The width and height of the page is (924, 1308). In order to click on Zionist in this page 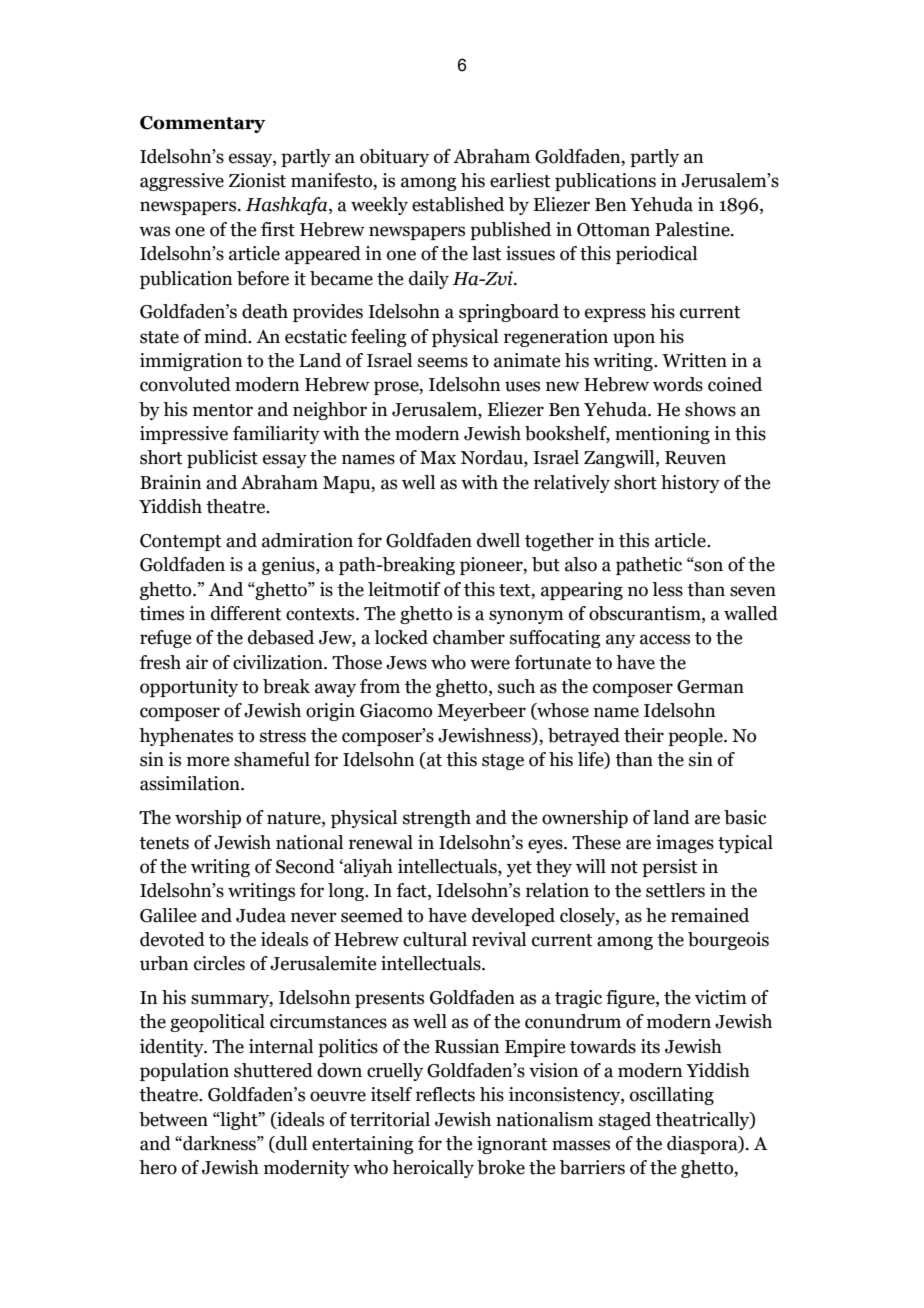, I will do `click(257, 180)`.
